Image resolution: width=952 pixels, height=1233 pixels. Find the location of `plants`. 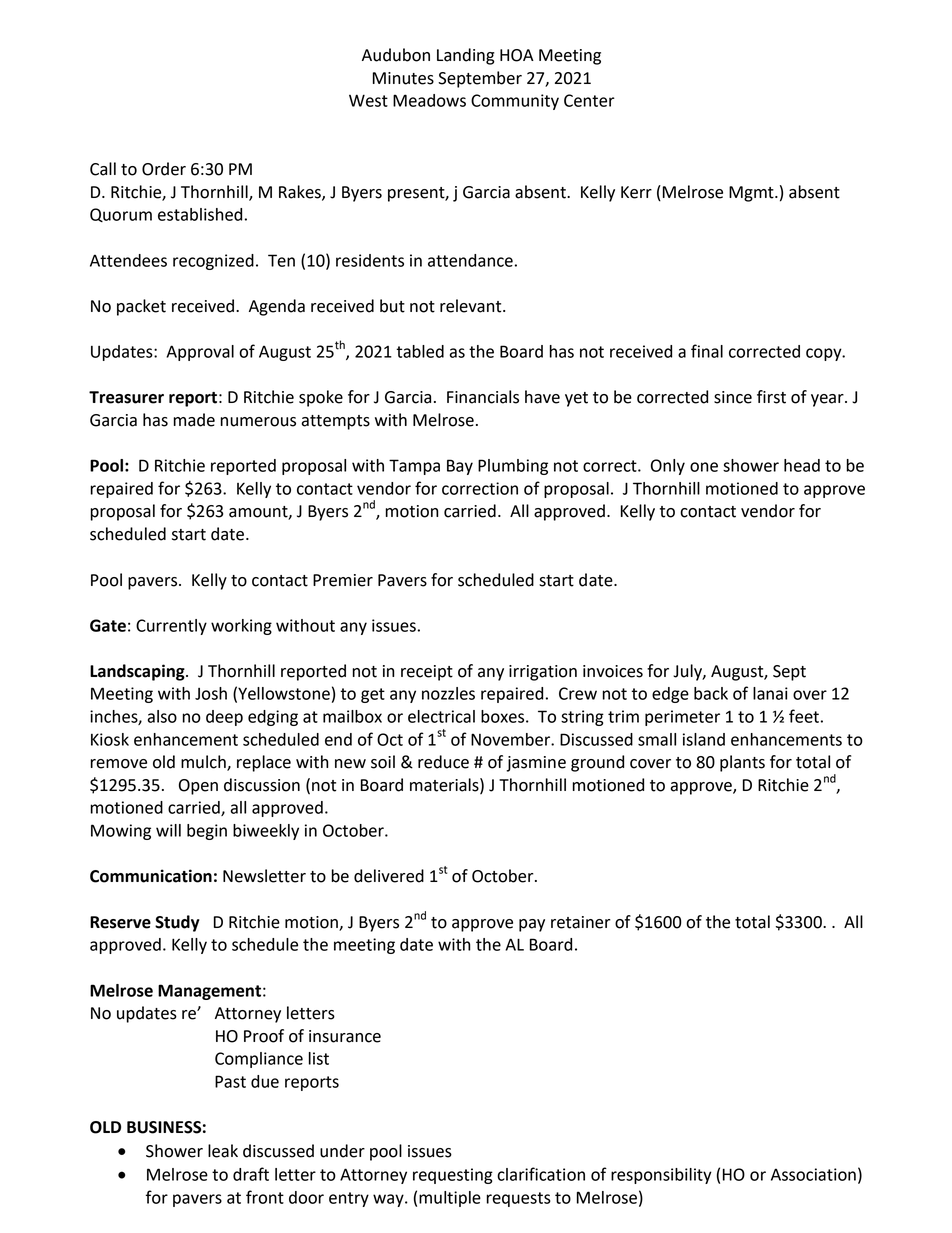

plants is located at coordinates (742, 763).
